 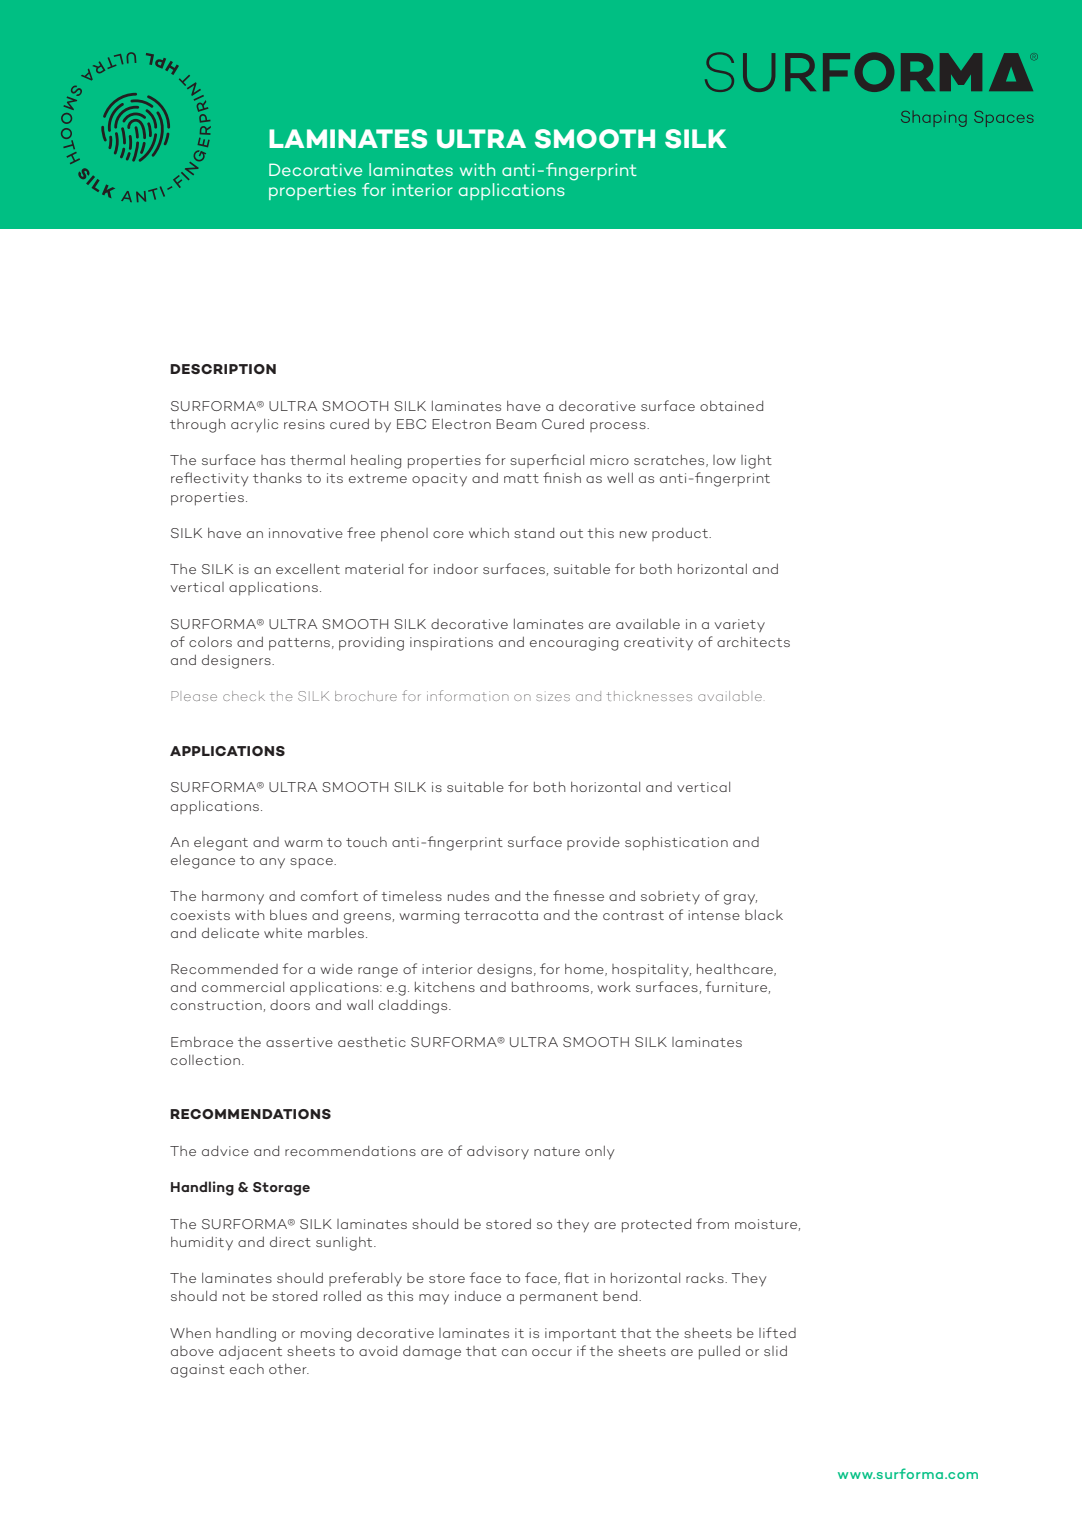 What do you see at coordinates (649, 696) in the screenshot?
I see `thicknesses` at bounding box center [649, 696].
